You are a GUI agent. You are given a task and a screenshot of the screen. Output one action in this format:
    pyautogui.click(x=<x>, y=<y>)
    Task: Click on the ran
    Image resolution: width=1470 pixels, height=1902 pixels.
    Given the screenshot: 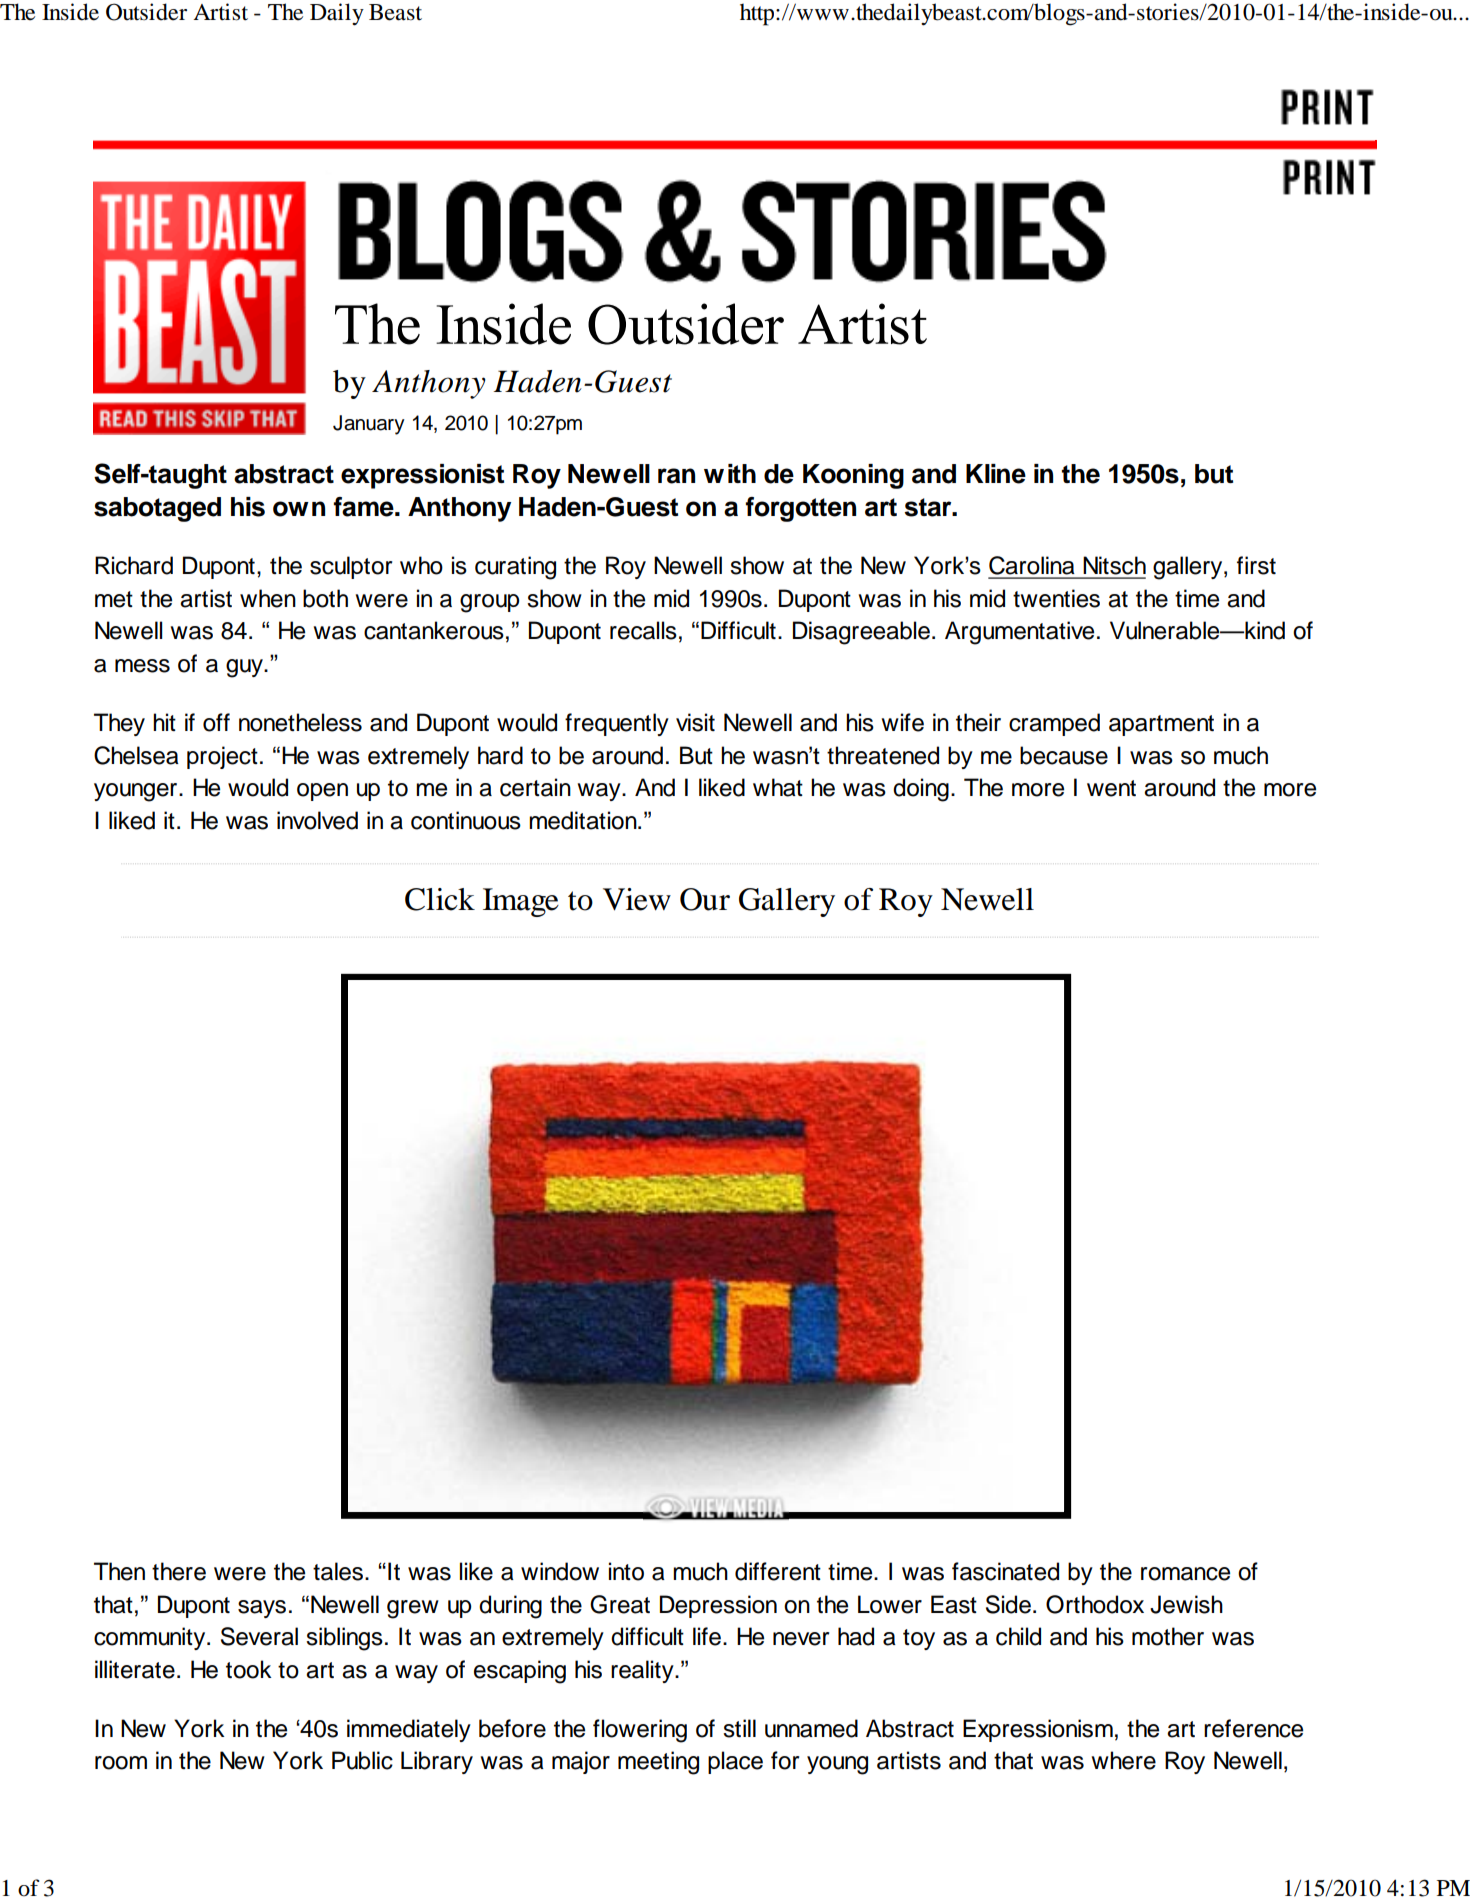 What is the action you would take?
    pyautogui.click(x=676, y=476)
